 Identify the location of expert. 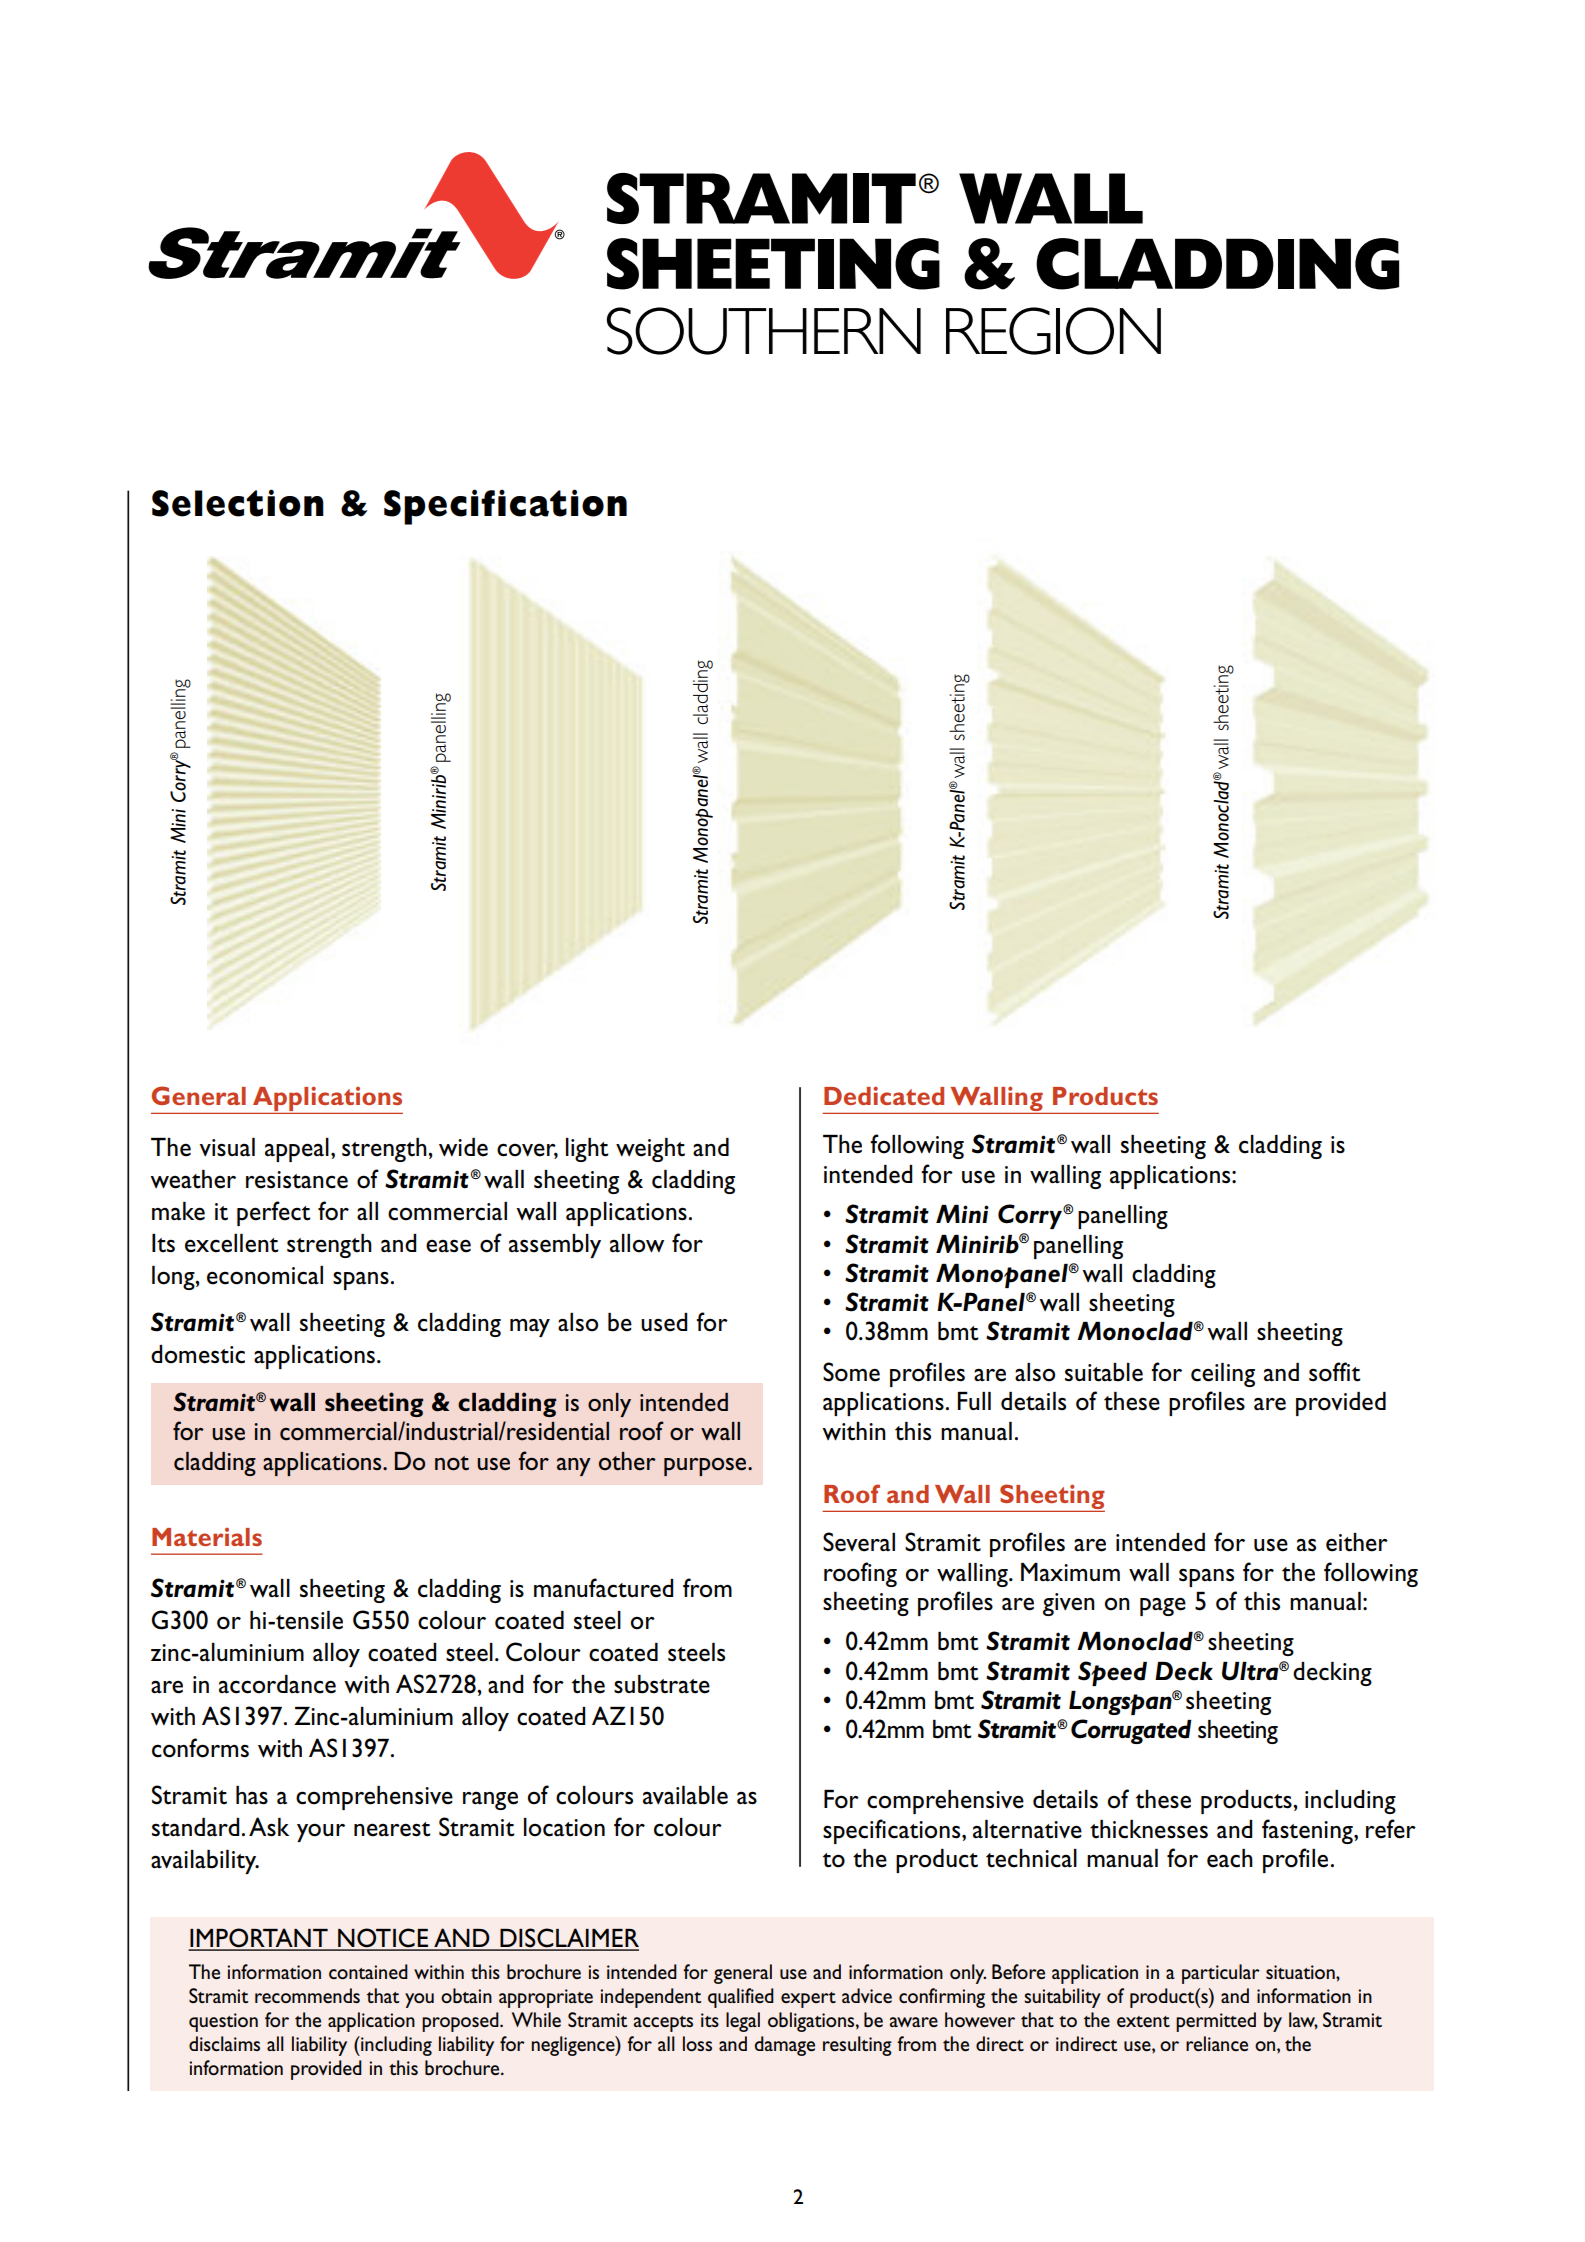
(808, 2000).
